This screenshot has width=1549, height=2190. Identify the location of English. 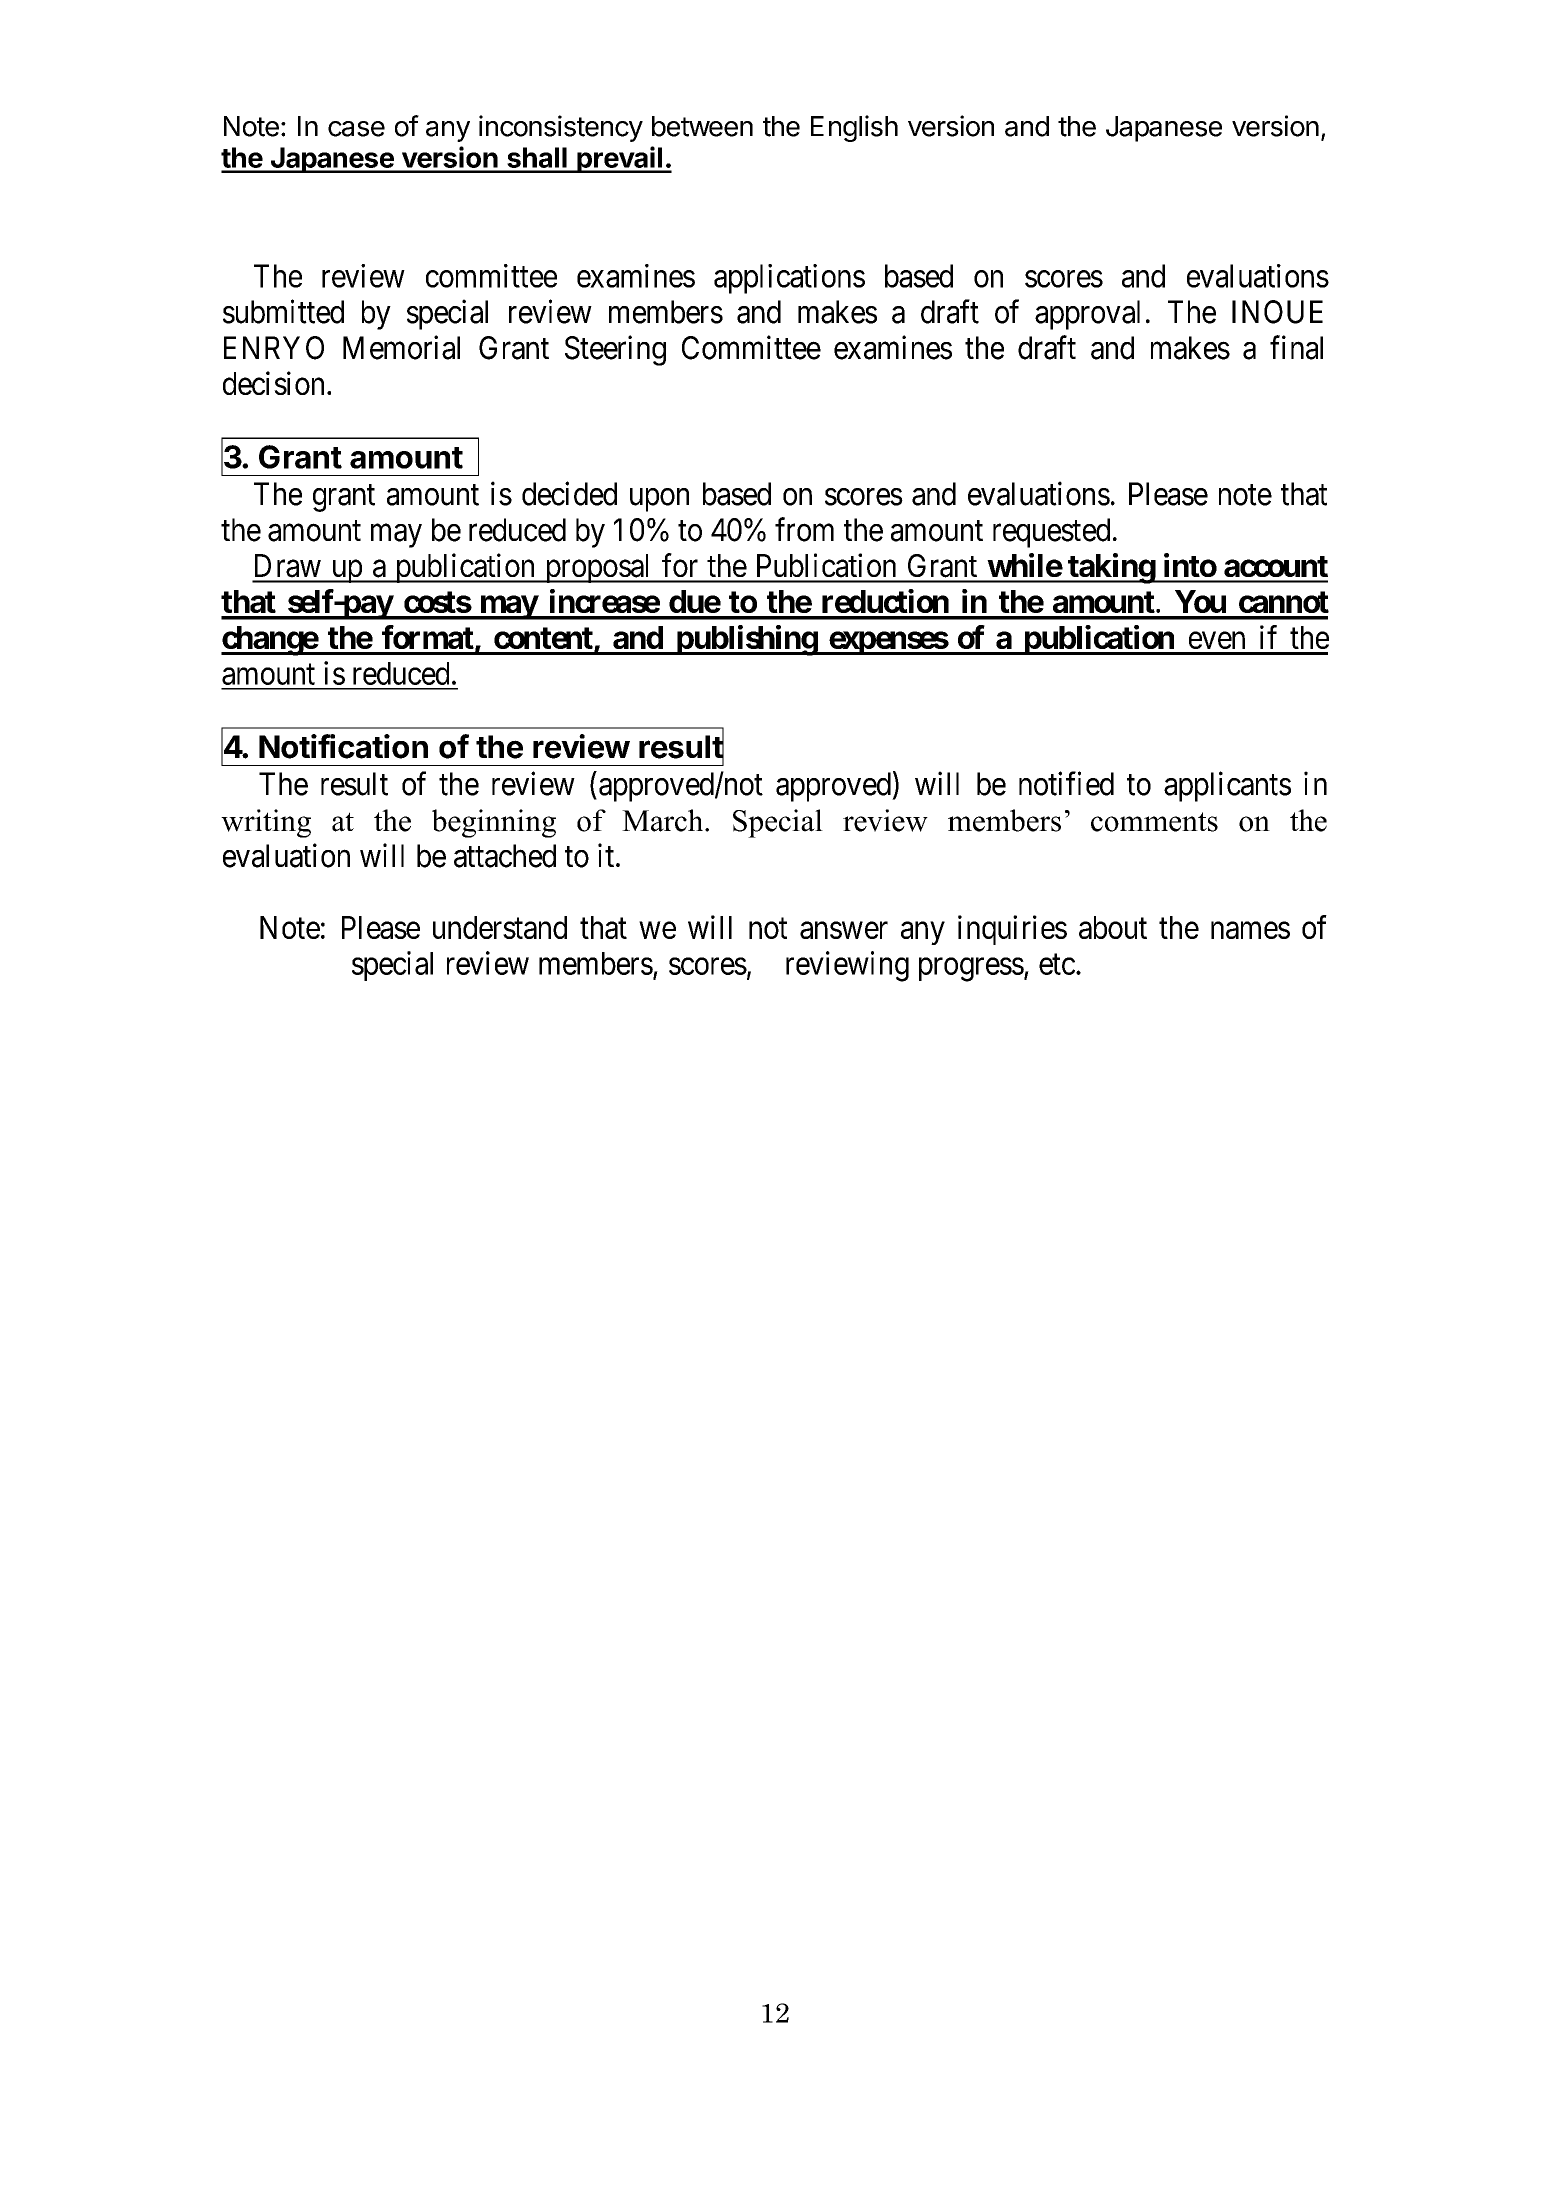
(854, 128).
